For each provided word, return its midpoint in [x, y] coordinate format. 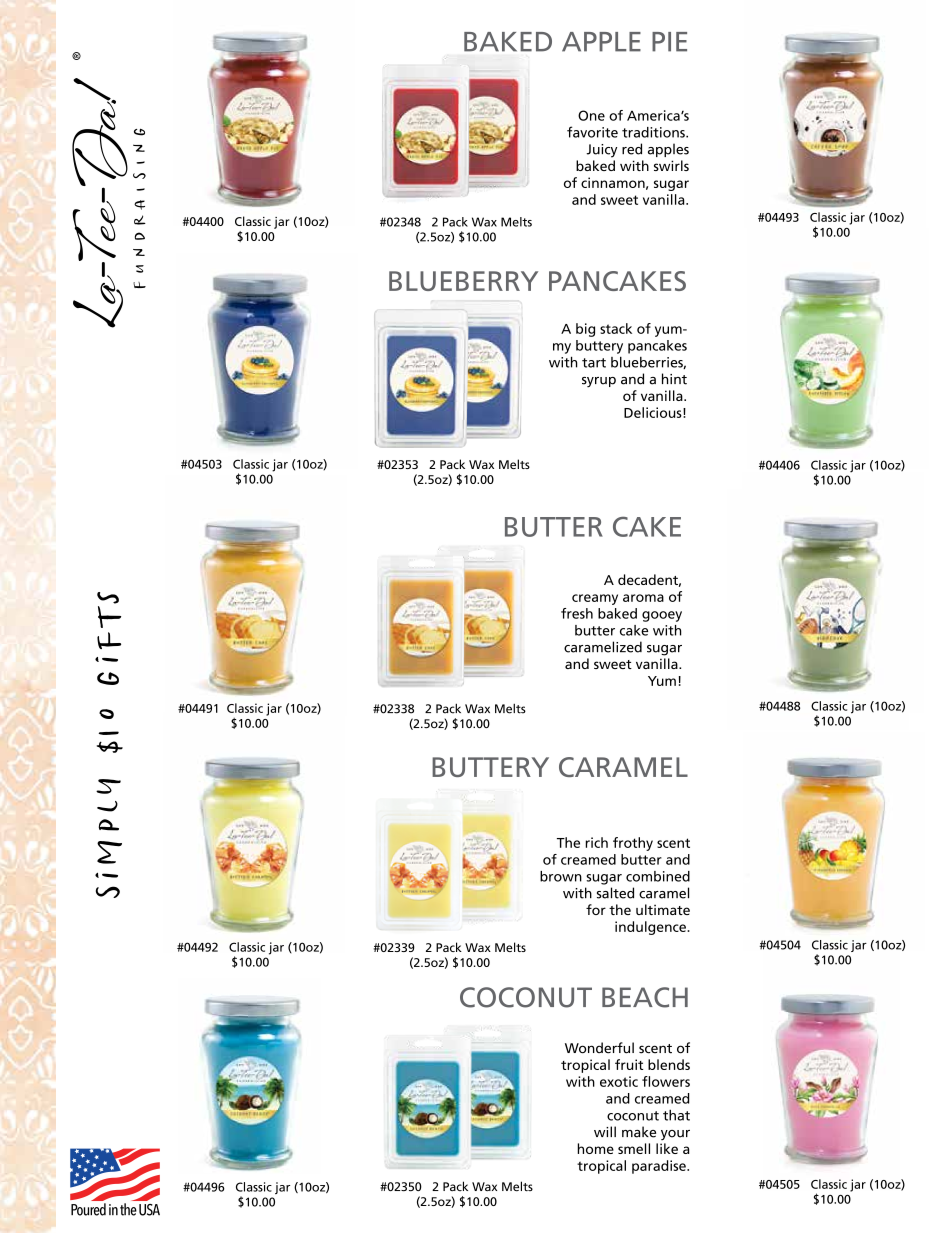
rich [596, 842]
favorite [592, 132]
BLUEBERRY [463, 281]
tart [594, 363]
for [596, 909]
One [591, 115]
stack [616, 328]
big [585, 330]
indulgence [651, 928]
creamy [595, 599]
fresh [577, 613]
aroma [643, 598]
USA [149, 1210]
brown [561, 876]
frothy [633, 844]
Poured [88, 1209]
